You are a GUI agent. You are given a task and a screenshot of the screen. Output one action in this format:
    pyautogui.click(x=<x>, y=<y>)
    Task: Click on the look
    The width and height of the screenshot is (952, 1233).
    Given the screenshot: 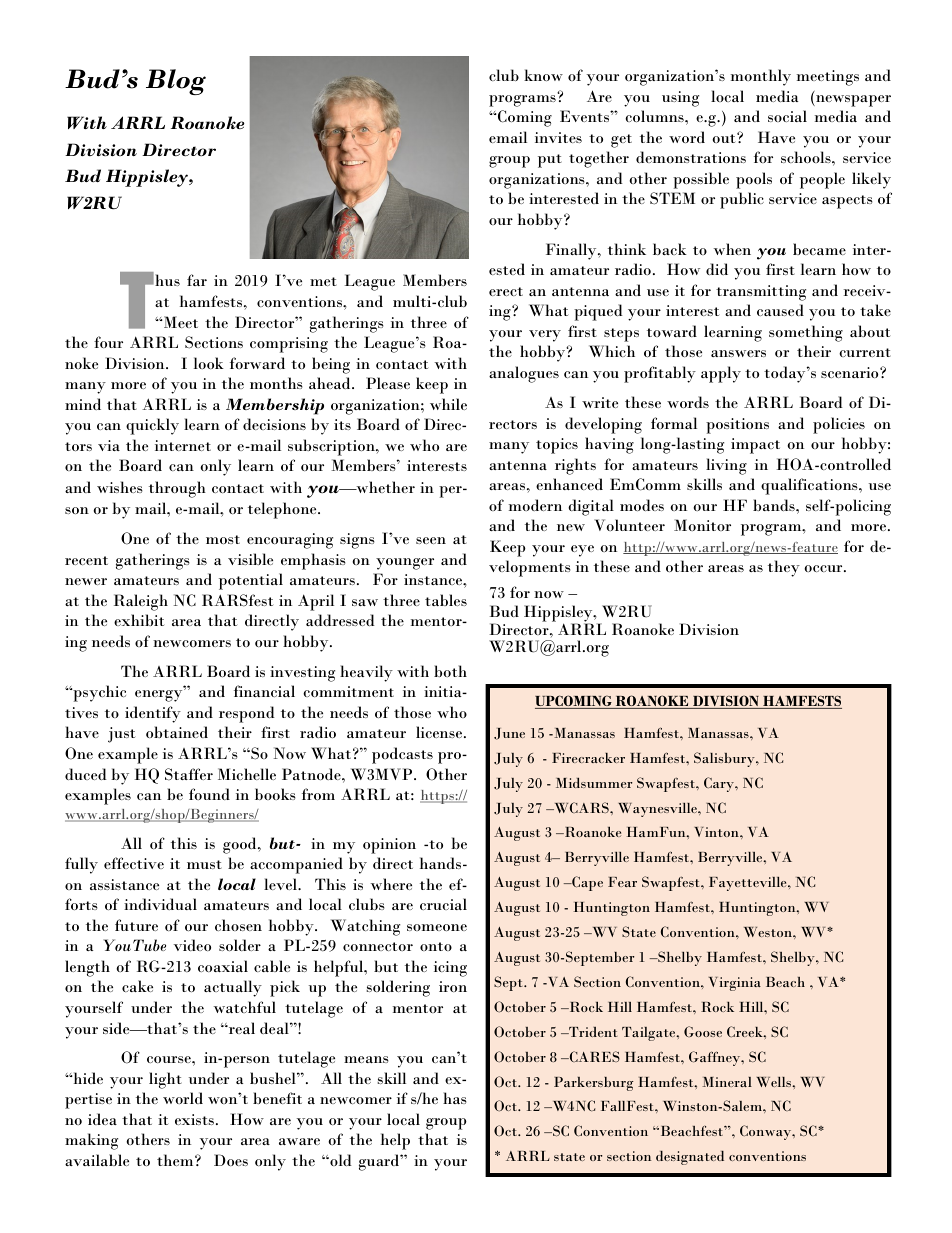 What is the action you would take?
    pyautogui.click(x=209, y=363)
